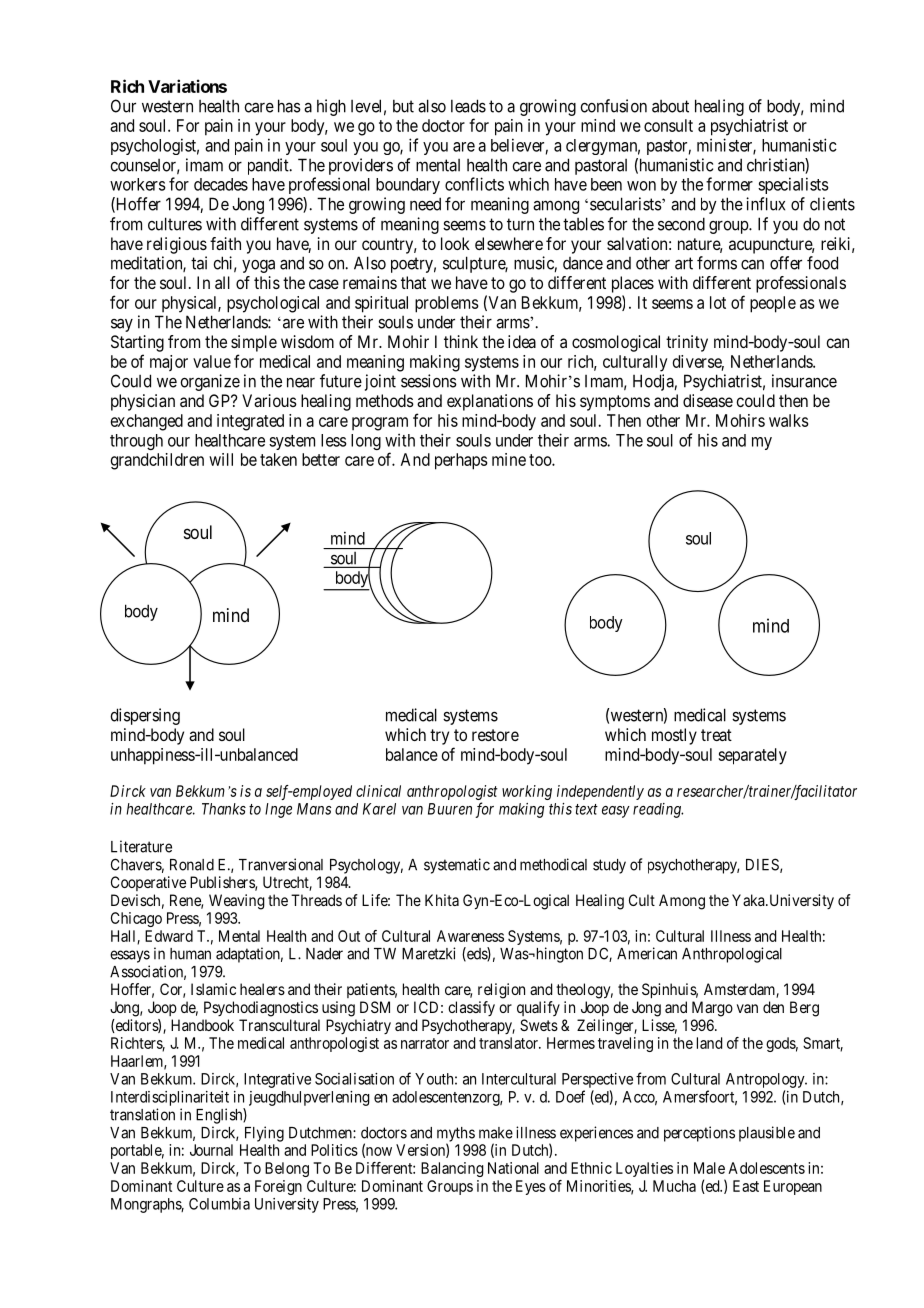  I want to click on methodical, so click(553, 864).
